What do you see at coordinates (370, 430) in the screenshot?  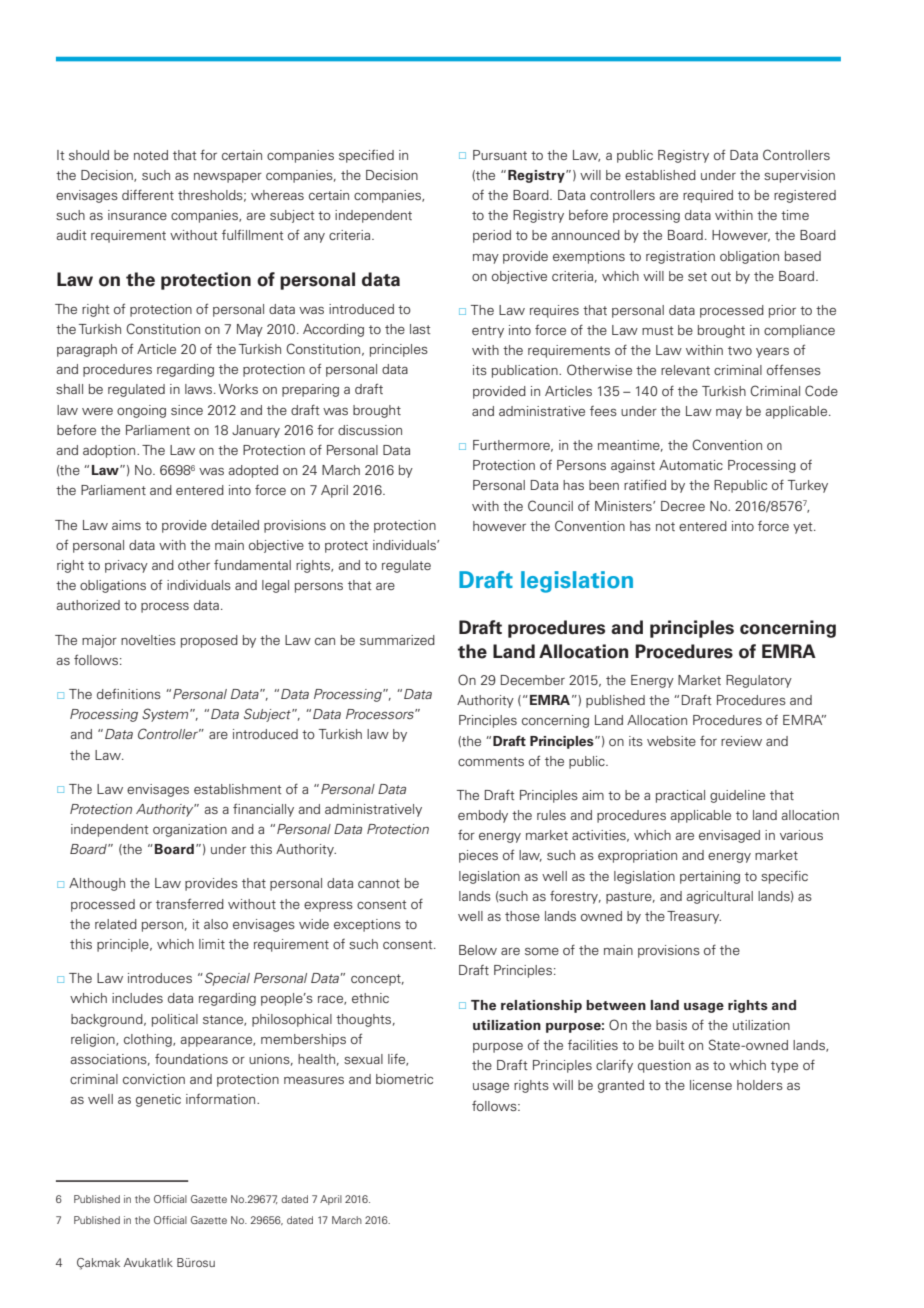 I see `discussion` at bounding box center [370, 430].
